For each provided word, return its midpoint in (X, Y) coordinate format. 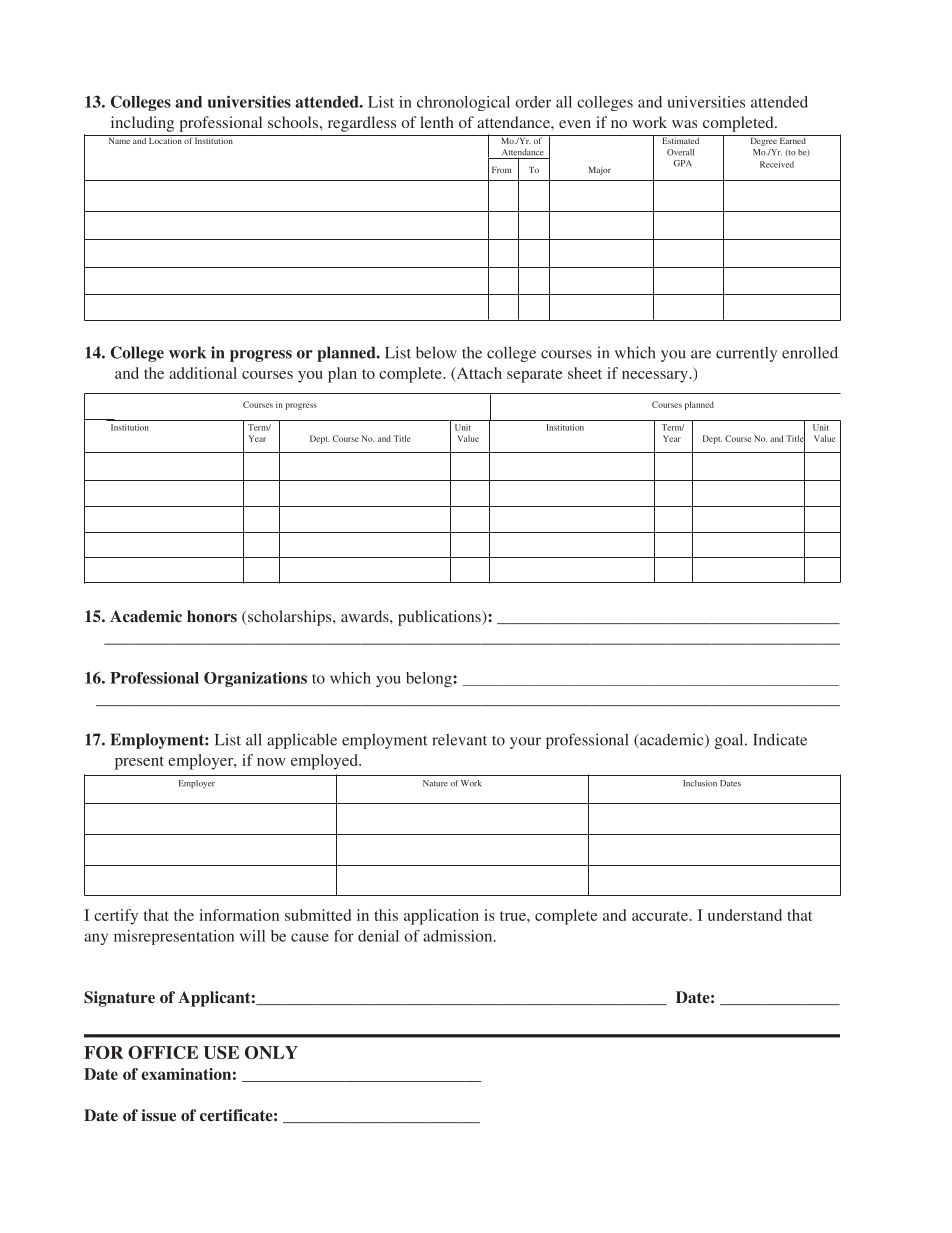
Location (165, 139)
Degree (763, 140)
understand (745, 915)
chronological (463, 103)
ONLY (271, 1052)
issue (159, 1115)
